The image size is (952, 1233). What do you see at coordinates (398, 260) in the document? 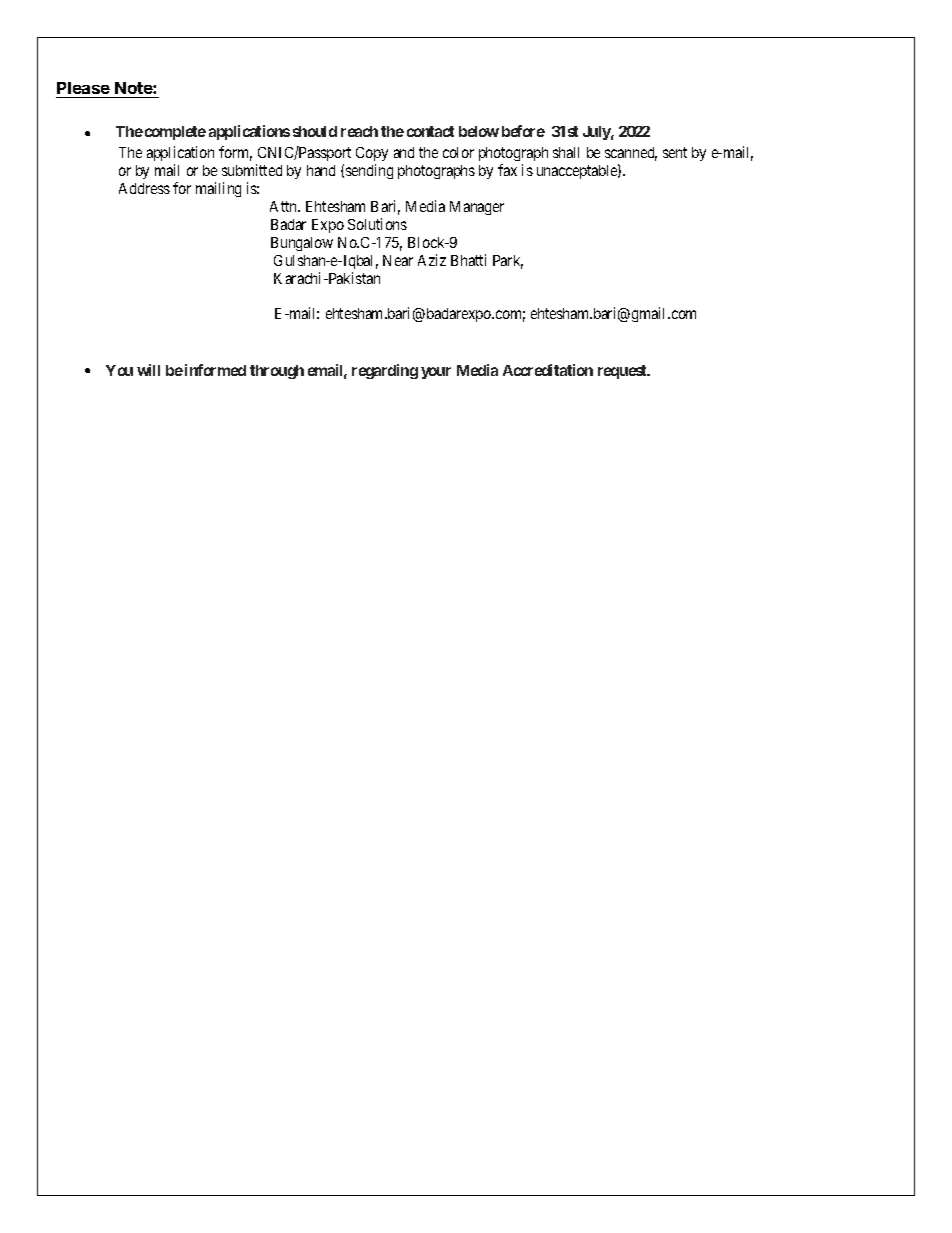
I see `Near` at bounding box center [398, 260].
